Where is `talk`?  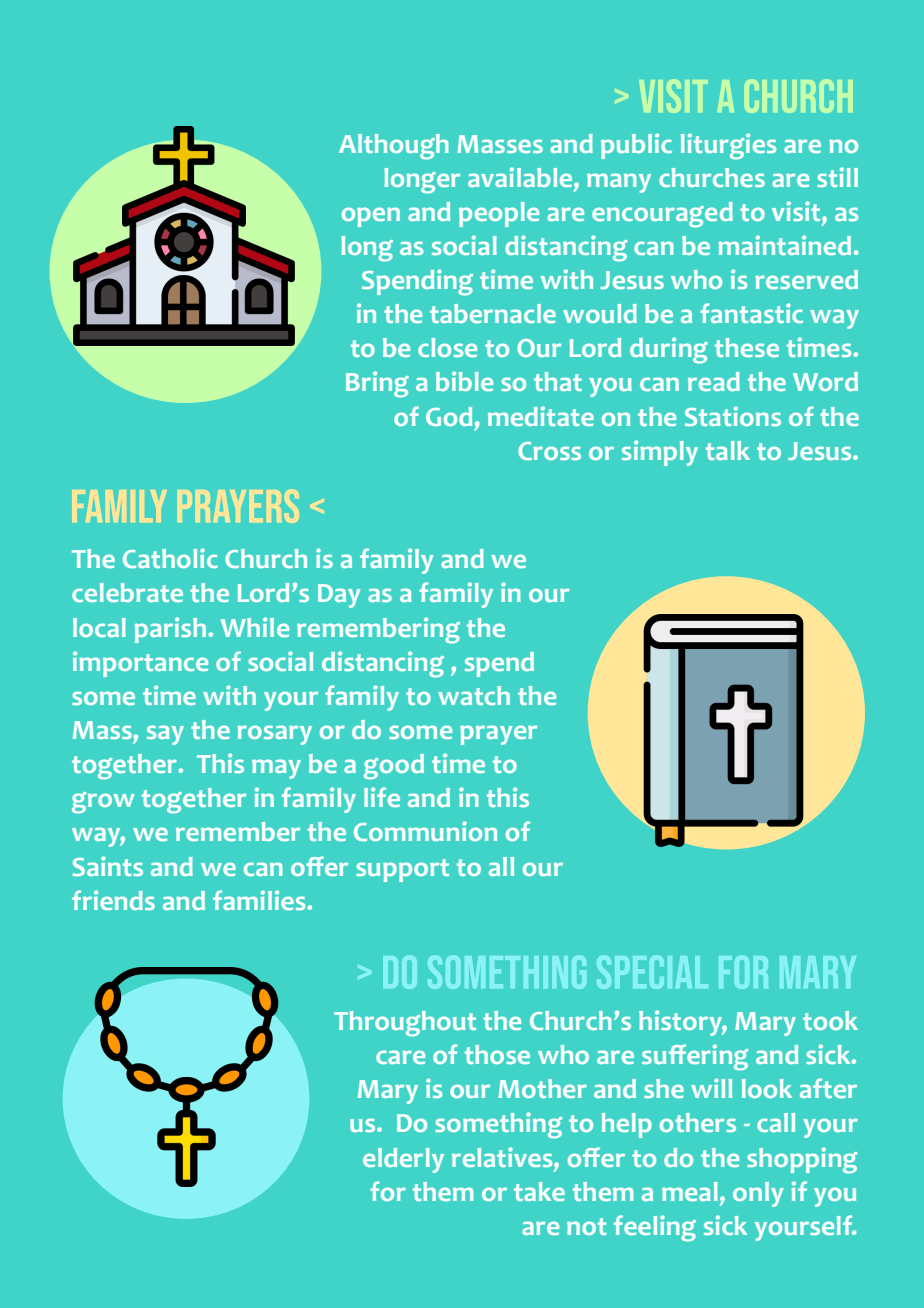 talk is located at coordinates (728, 450).
